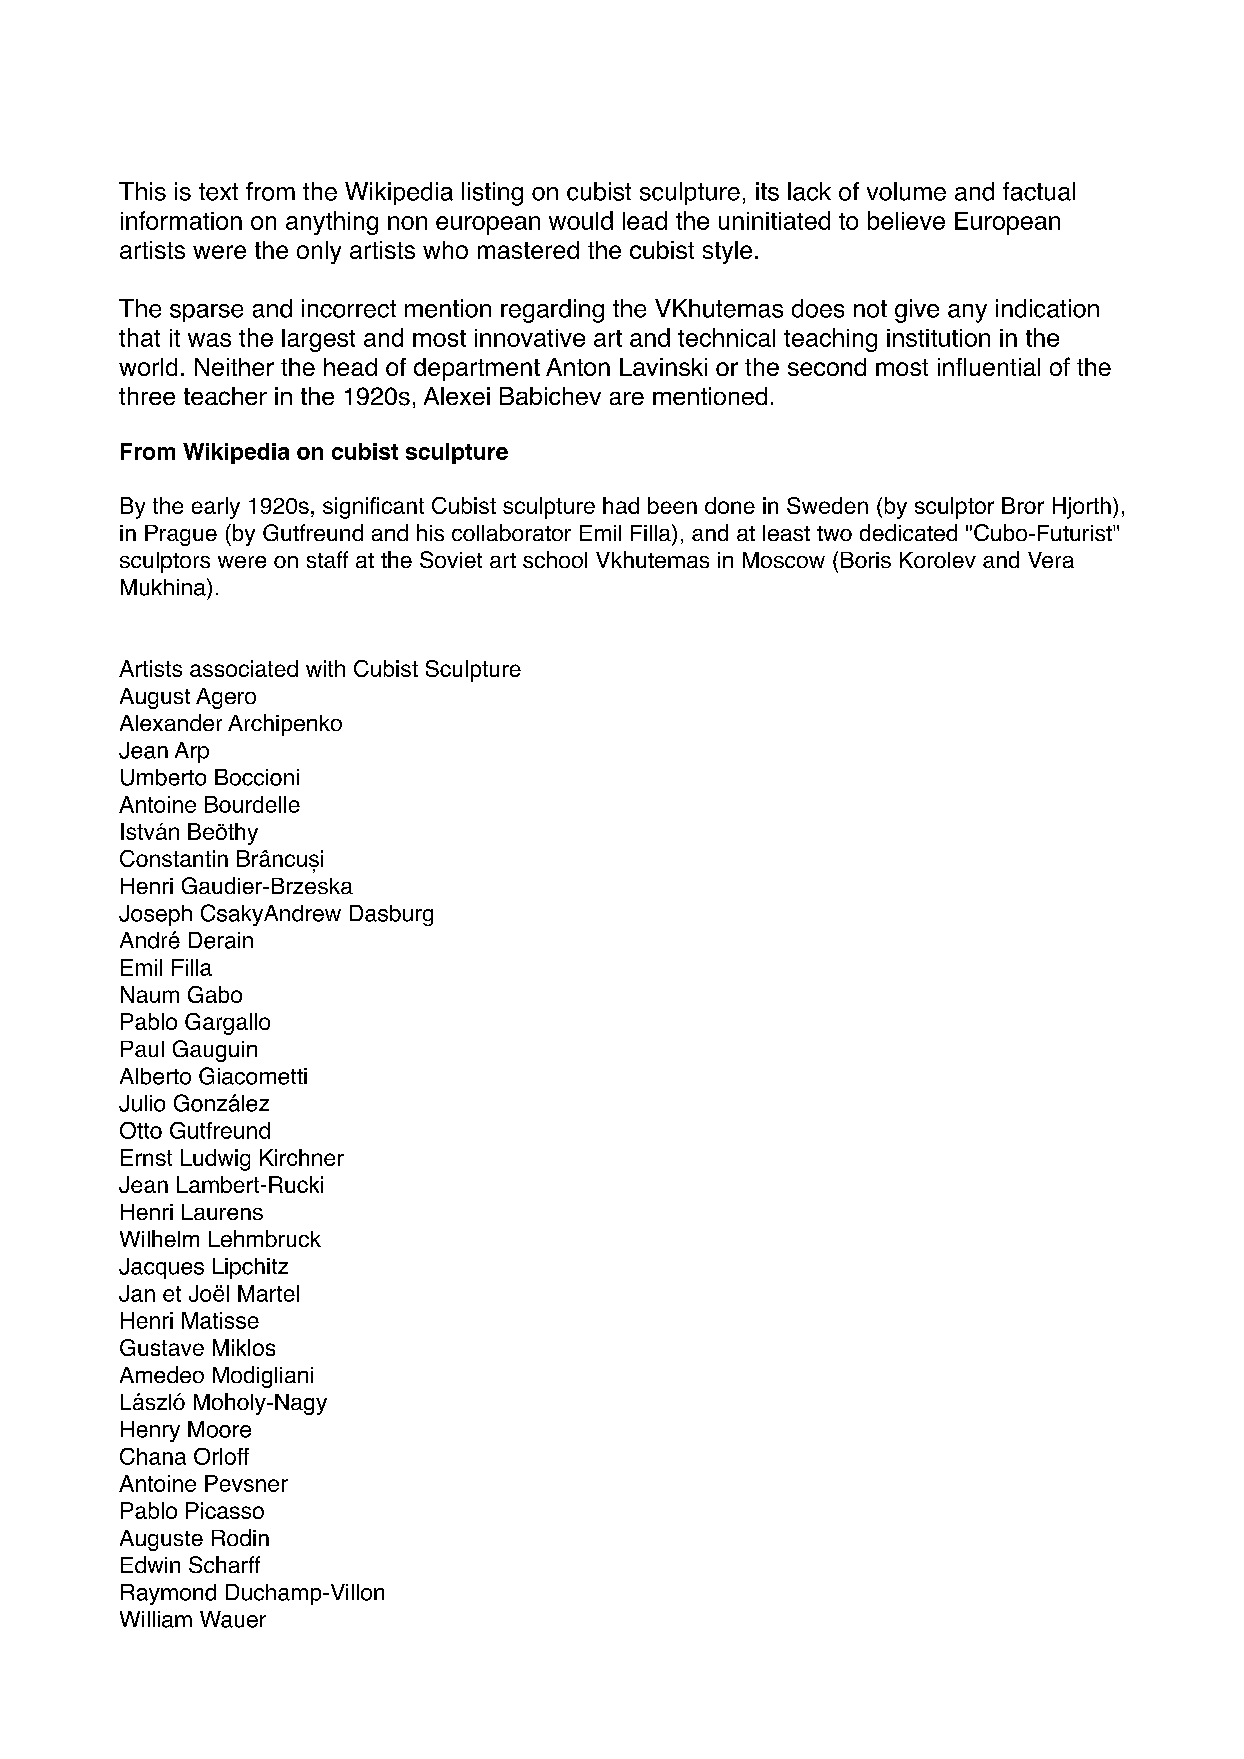 This image has width=1244, height=1759. I want to click on Joseph, so click(155, 915).
